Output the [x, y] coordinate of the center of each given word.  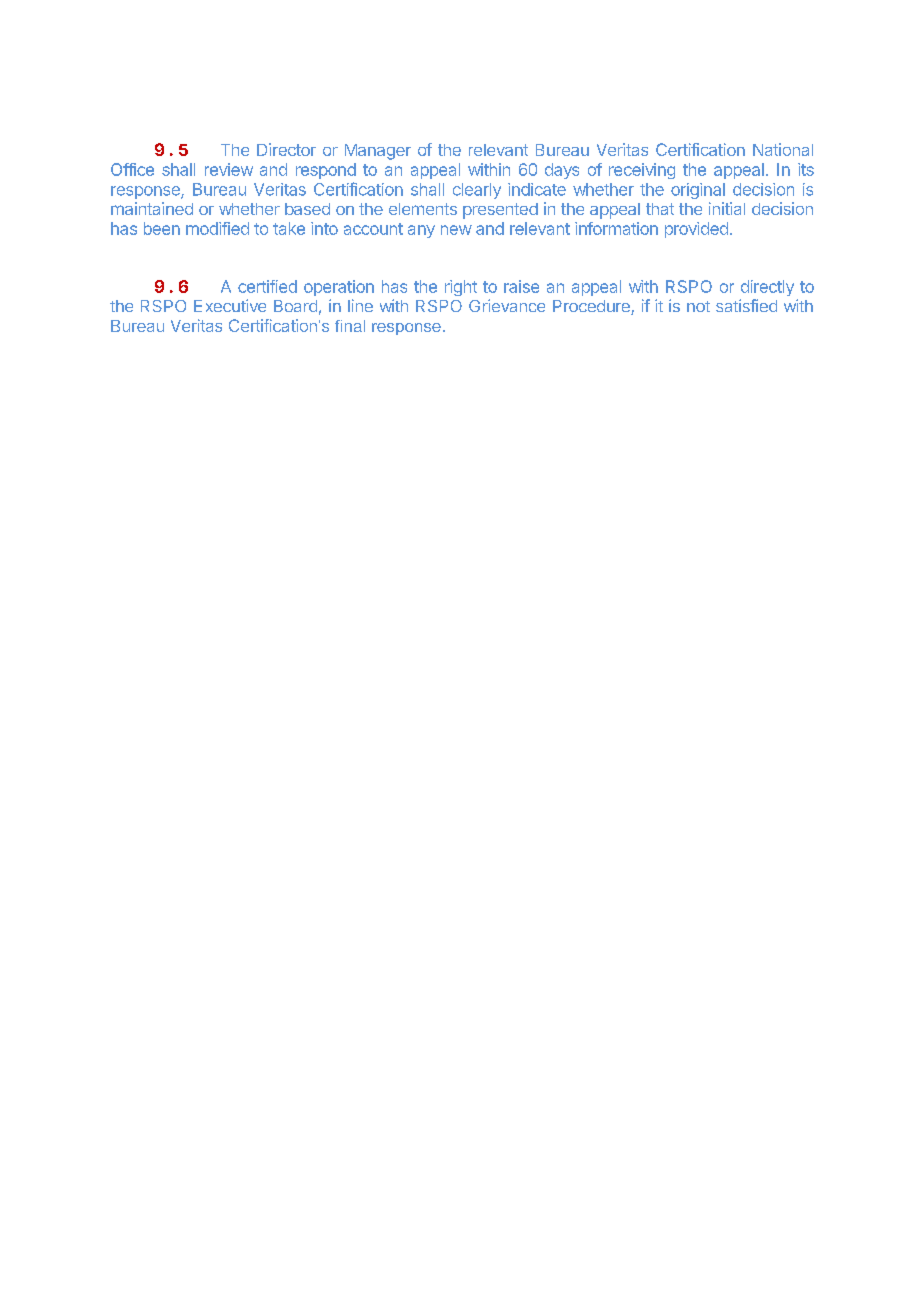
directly [767, 288]
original [698, 191]
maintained [152, 208]
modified [217, 228]
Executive [230, 305]
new [456, 230]
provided [696, 230]
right [461, 288]
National [783, 149]
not [698, 306]
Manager [378, 152]
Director [286, 149]
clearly [477, 191]
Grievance [507, 305]
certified [267, 286]
